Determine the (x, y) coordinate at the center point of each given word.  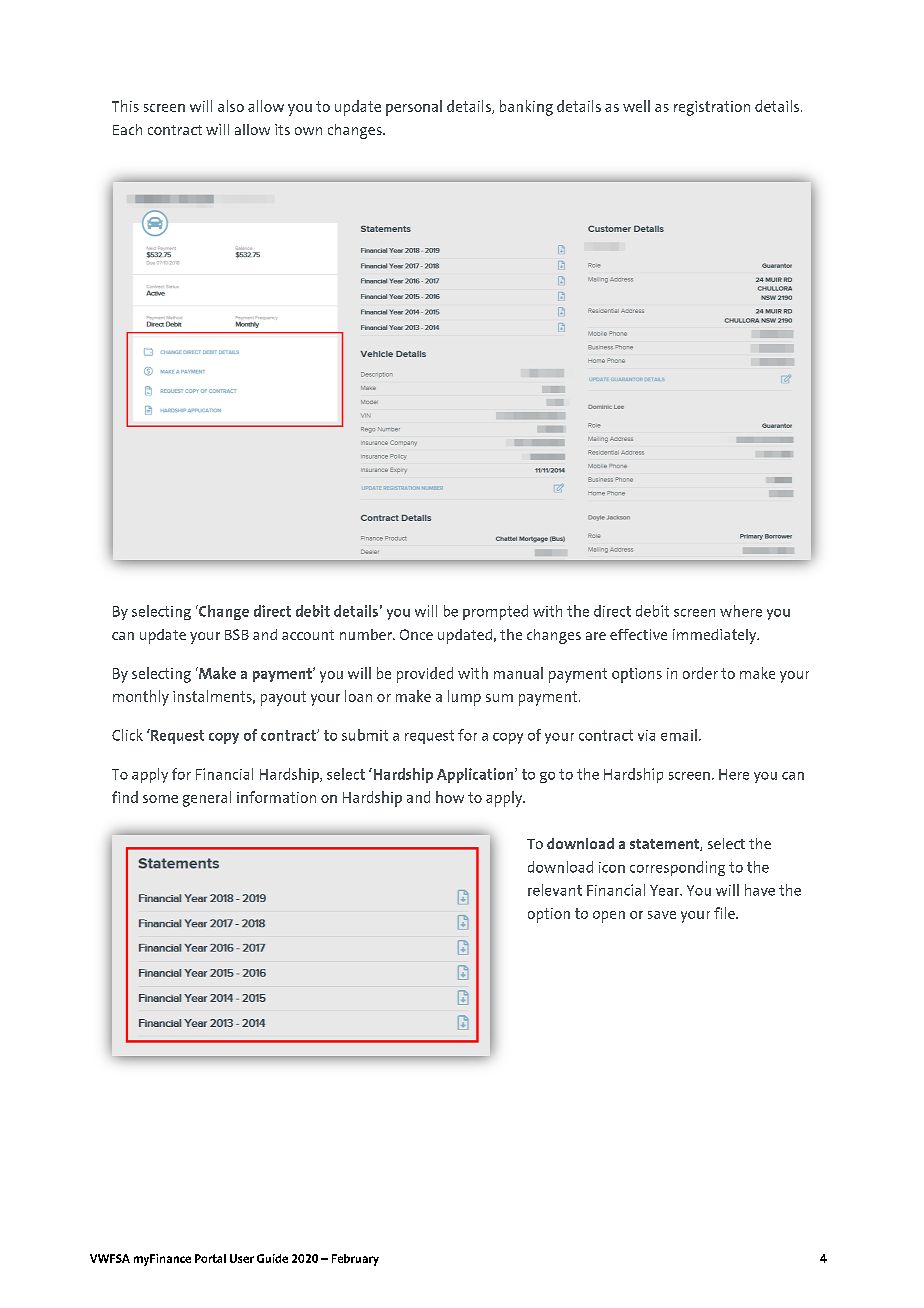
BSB (237, 634)
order (700, 673)
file (725, 913)
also (231, 106)
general (207, 799)
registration (712, 108)
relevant (555, 890)
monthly (141, 698)
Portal (210, 1258)
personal (414, 108)
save (662, 915)
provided (425, 675)
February (355, 1260)
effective (638, 634)
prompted (495, 612)
